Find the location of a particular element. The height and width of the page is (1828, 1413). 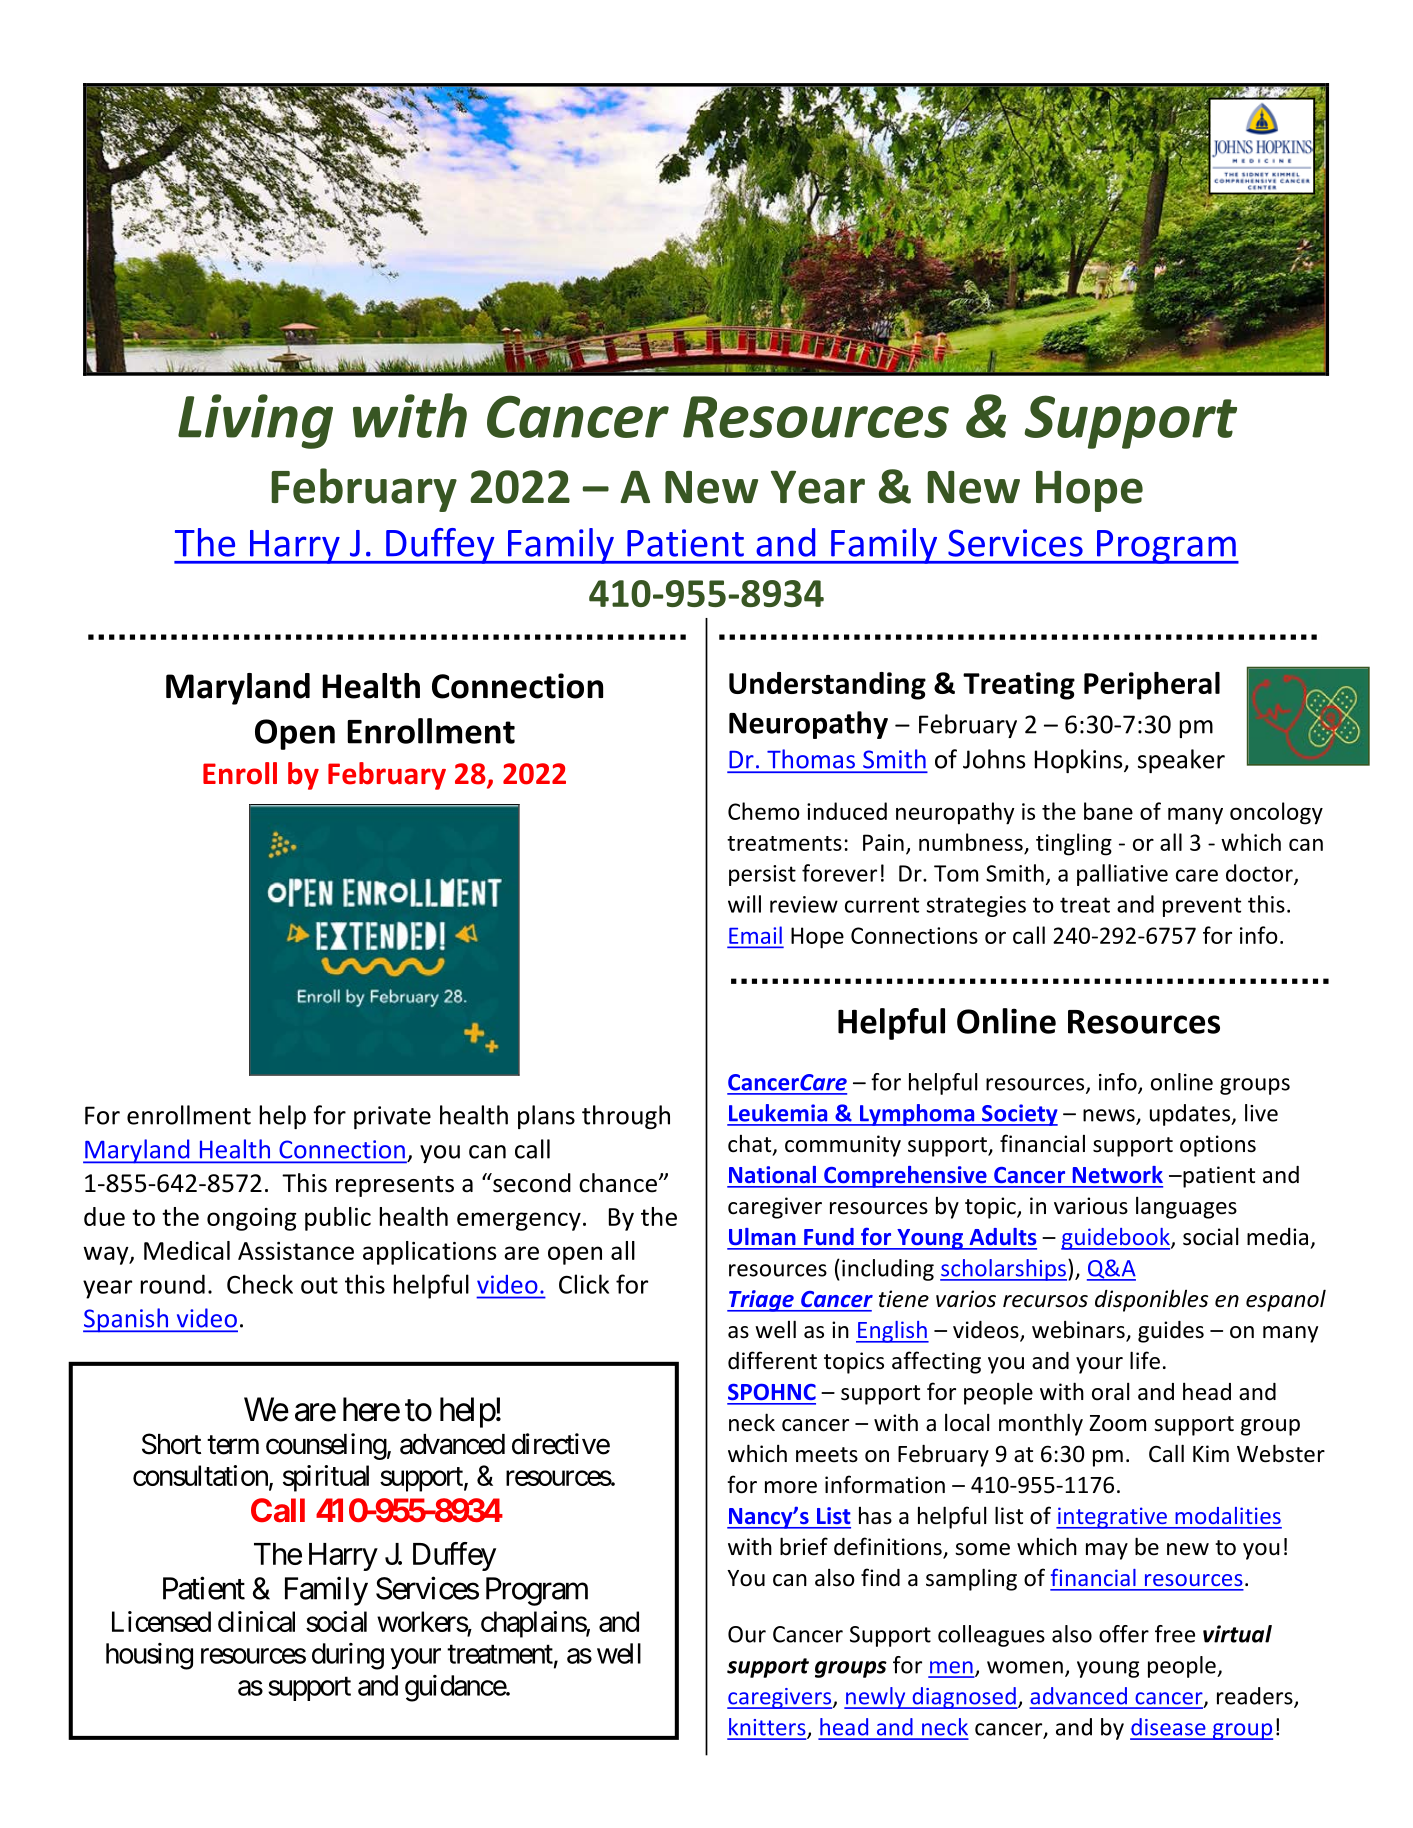

languages is located at coordinates (1186, 1207).
